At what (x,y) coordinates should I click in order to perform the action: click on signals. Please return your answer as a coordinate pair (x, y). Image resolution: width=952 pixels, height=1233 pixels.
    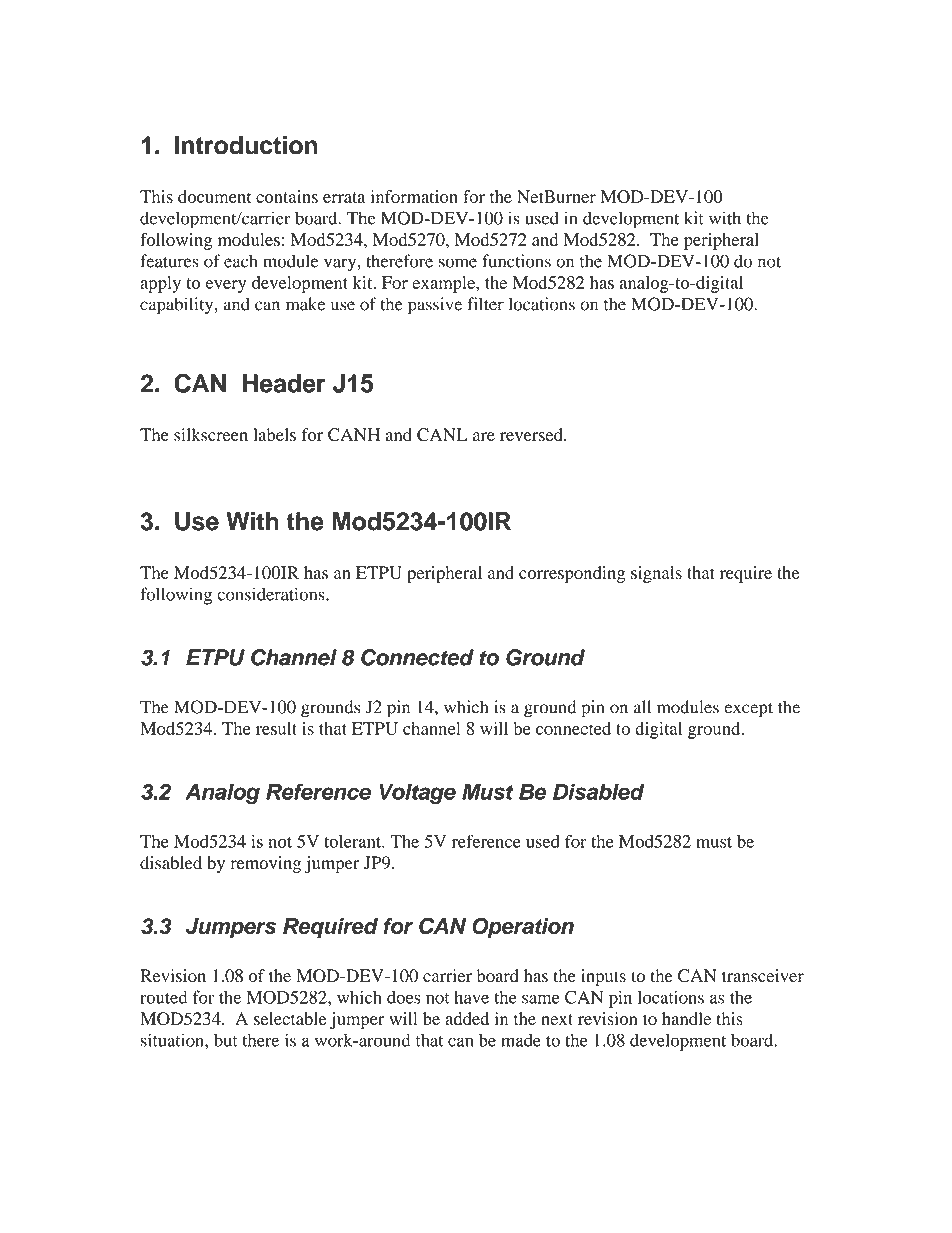
    Looking at the image, I should click on (656, 574).
